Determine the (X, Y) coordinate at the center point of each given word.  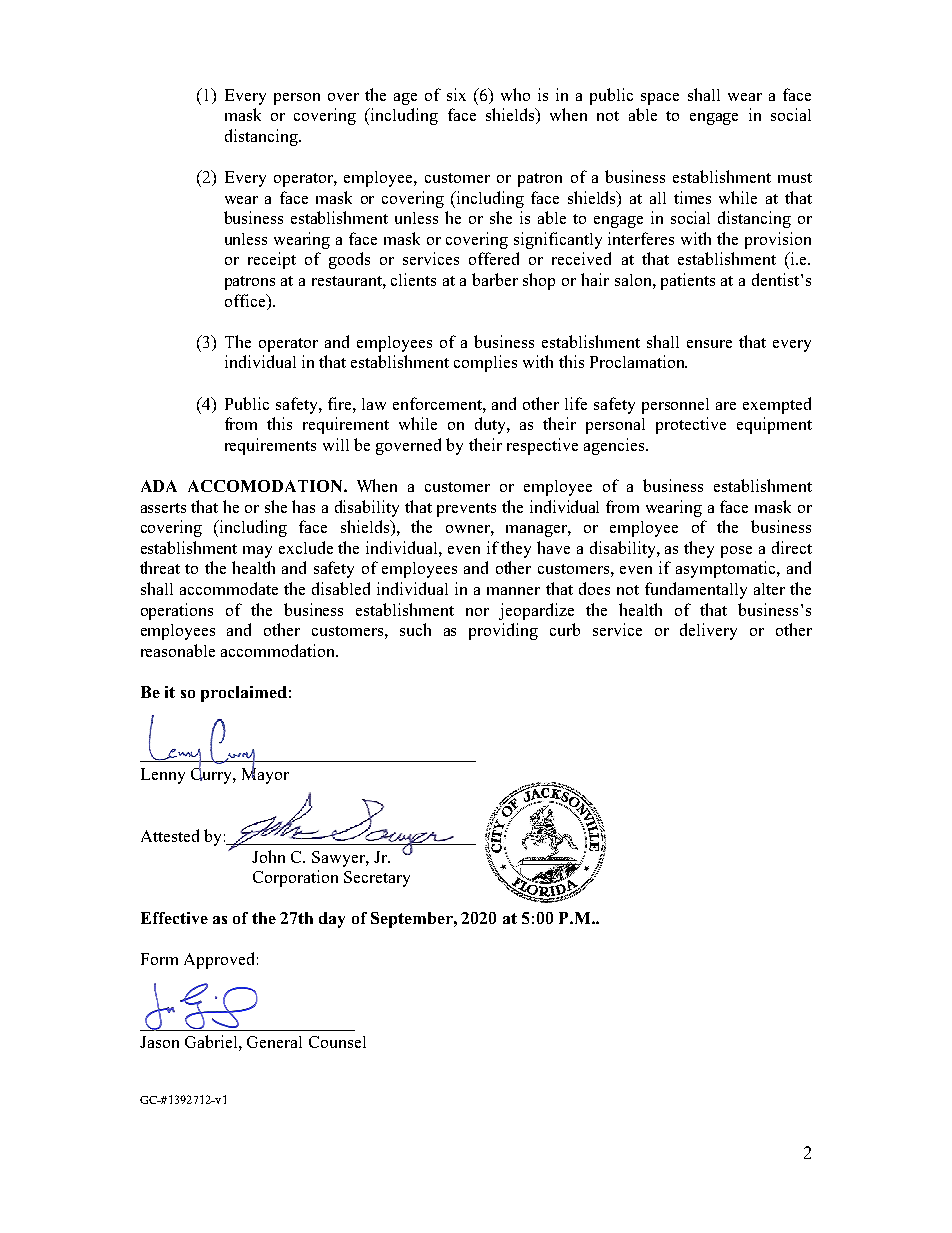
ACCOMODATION (266, 486)
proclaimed (244, 694)
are (726, 406)
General (274, 1042)
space (660, 99)
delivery (708, 631)
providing (503, 631)
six (456, 94)
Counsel (337, 1042)
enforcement (438, 403)
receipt (272, 260)
